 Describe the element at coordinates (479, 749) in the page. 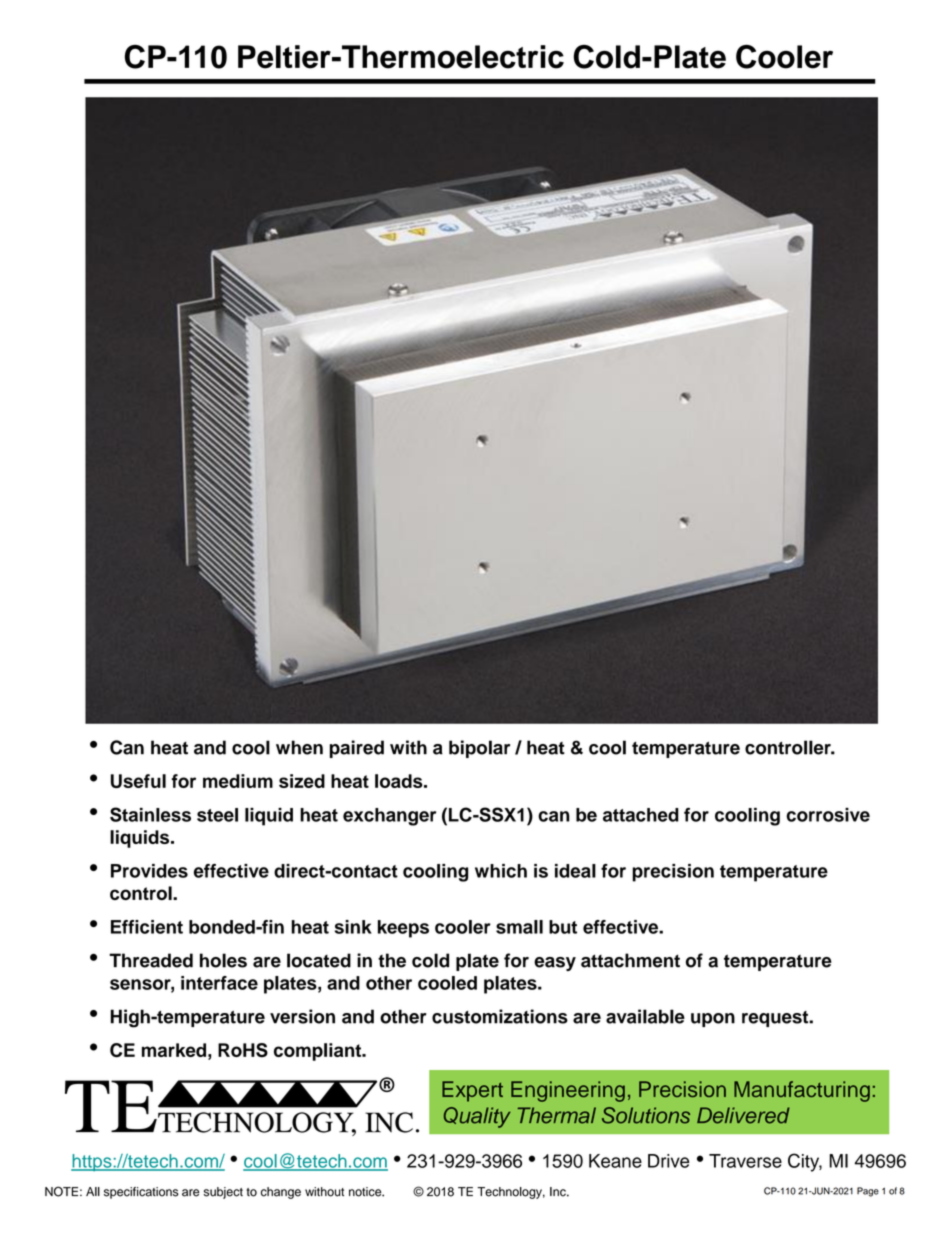

I see `bipolar` at that location.
